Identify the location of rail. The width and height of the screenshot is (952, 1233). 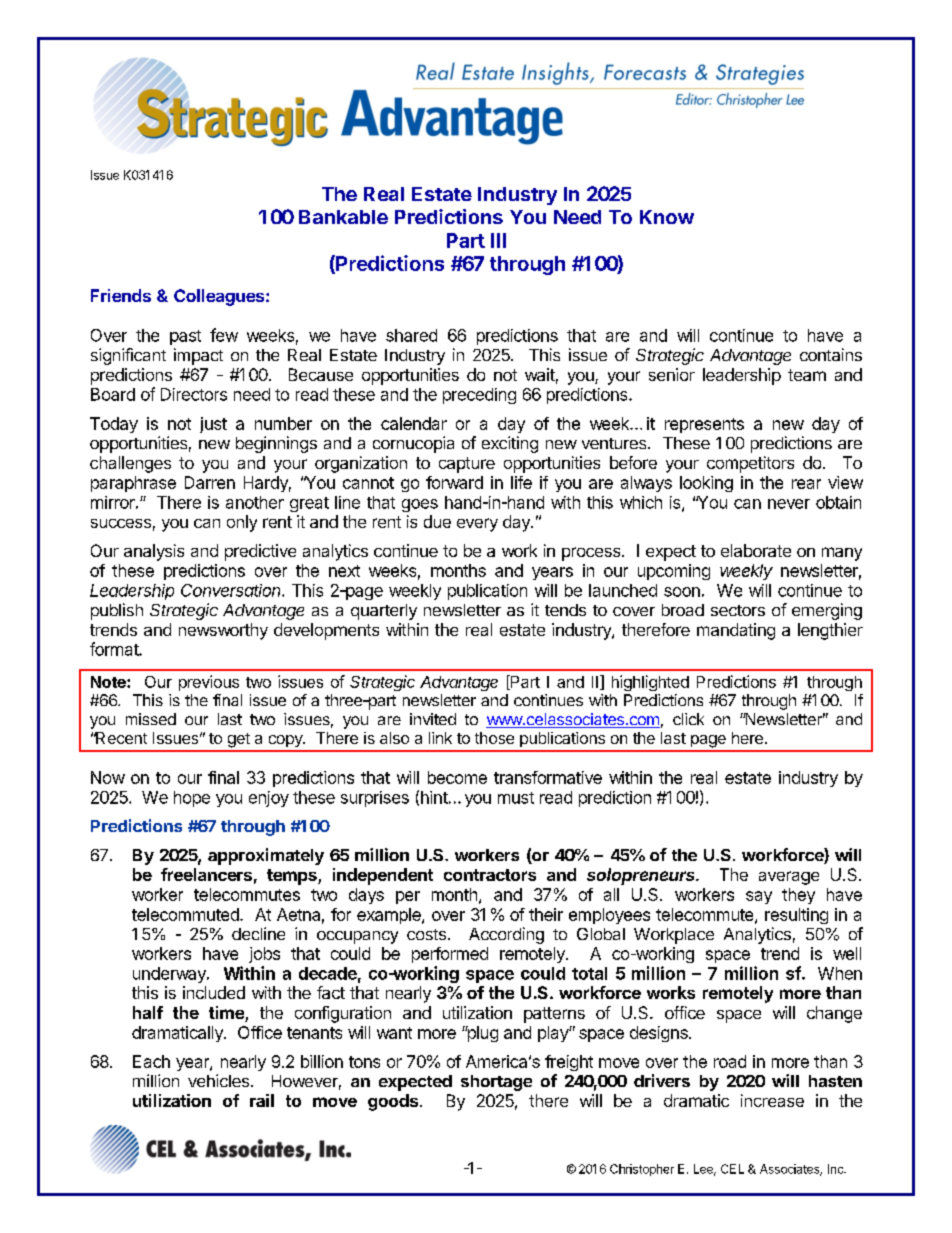
(262, 1100).
